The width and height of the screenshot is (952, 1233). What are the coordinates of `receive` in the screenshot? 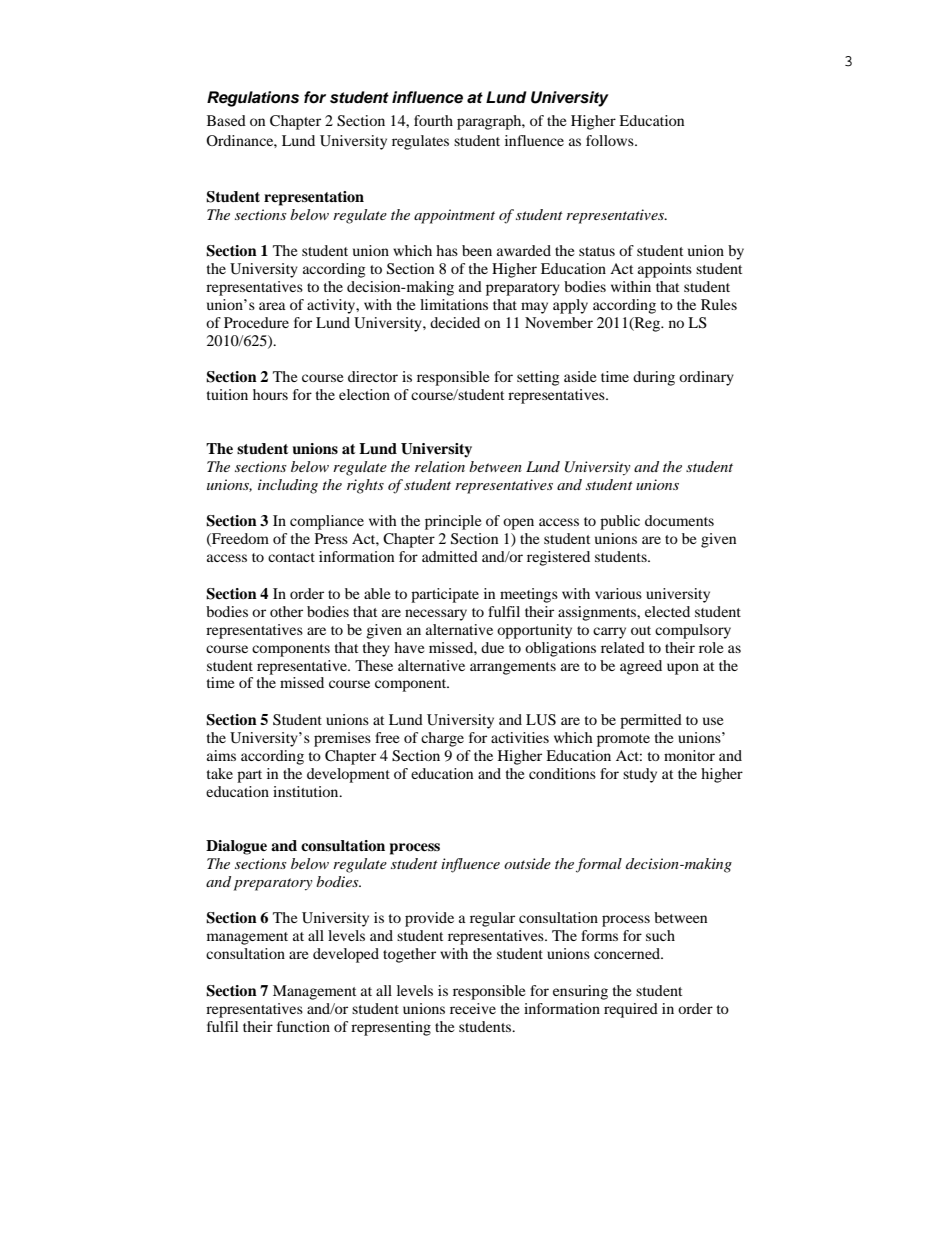 It's located at (473, 1008).
